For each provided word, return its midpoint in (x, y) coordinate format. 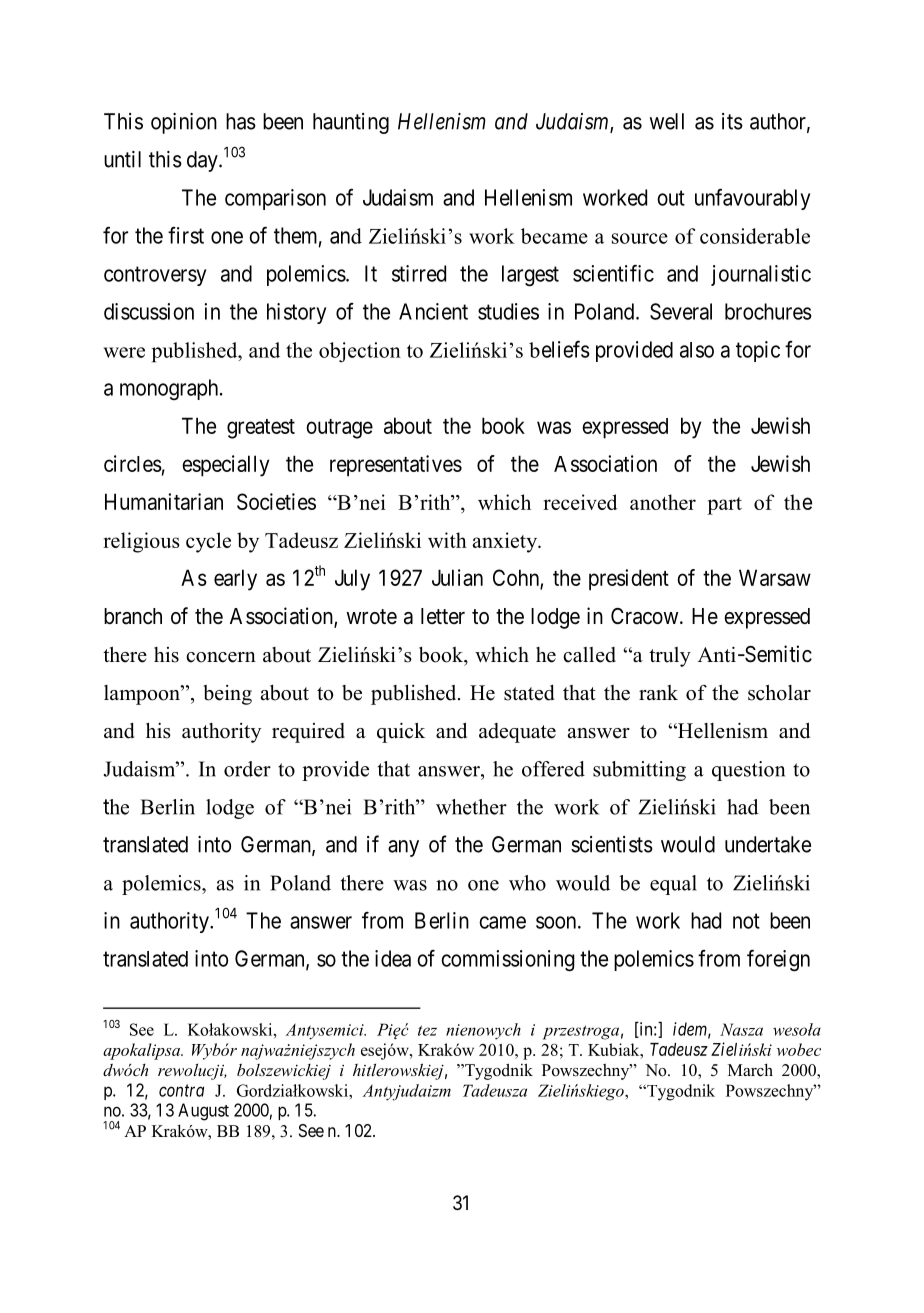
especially (225, 466)
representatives (396, 466)
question (748, 771)
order (247, 769)
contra (181, 1090)
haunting (351, 123)
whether (471, 807)
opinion (184, 123)
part (724, 506)
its (732, 121)
